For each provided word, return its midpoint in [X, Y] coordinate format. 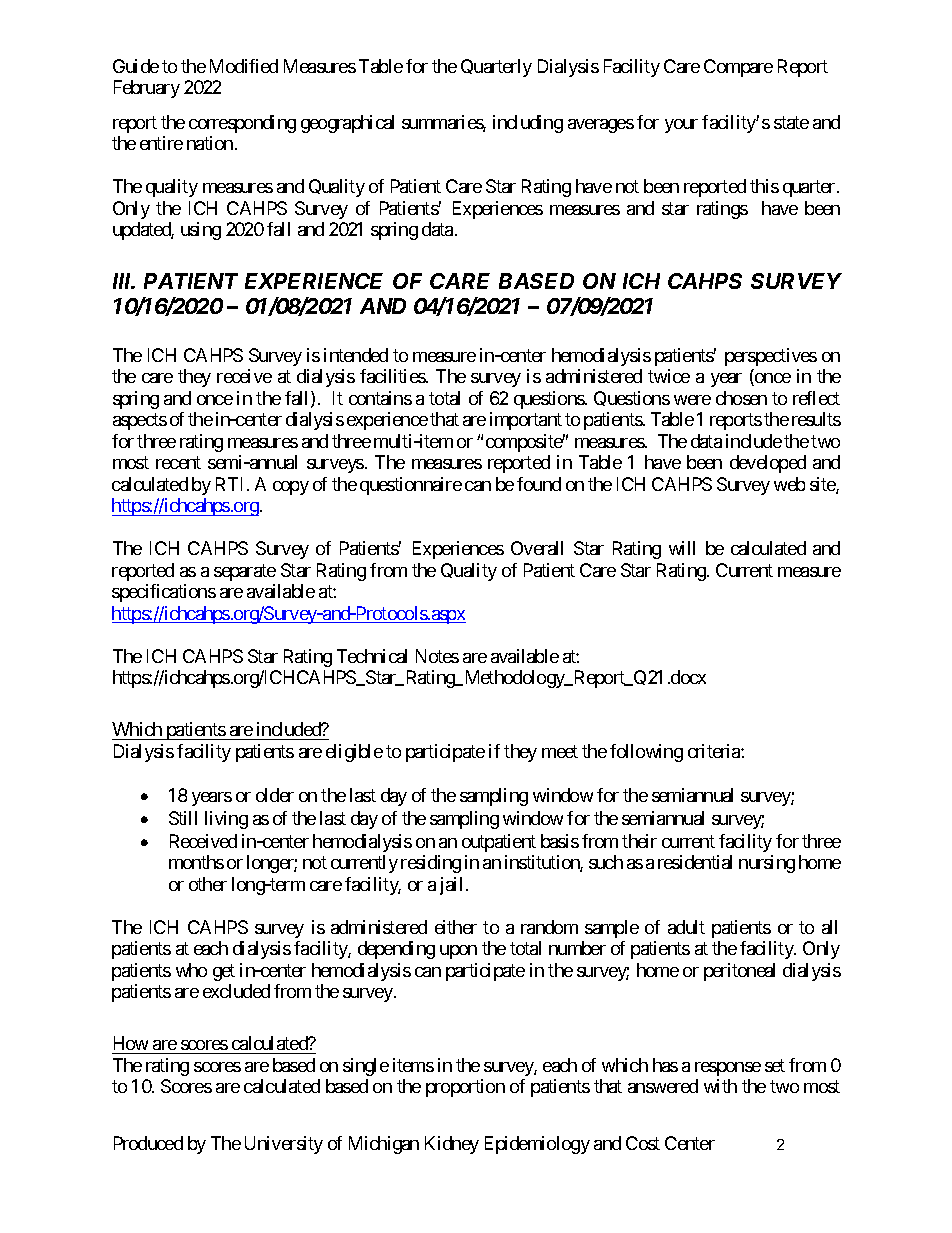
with [720, 1086]
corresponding [242, 124]
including [528, 124]
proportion [465, 1088]
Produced [148, 1143]
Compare [738, 68]
